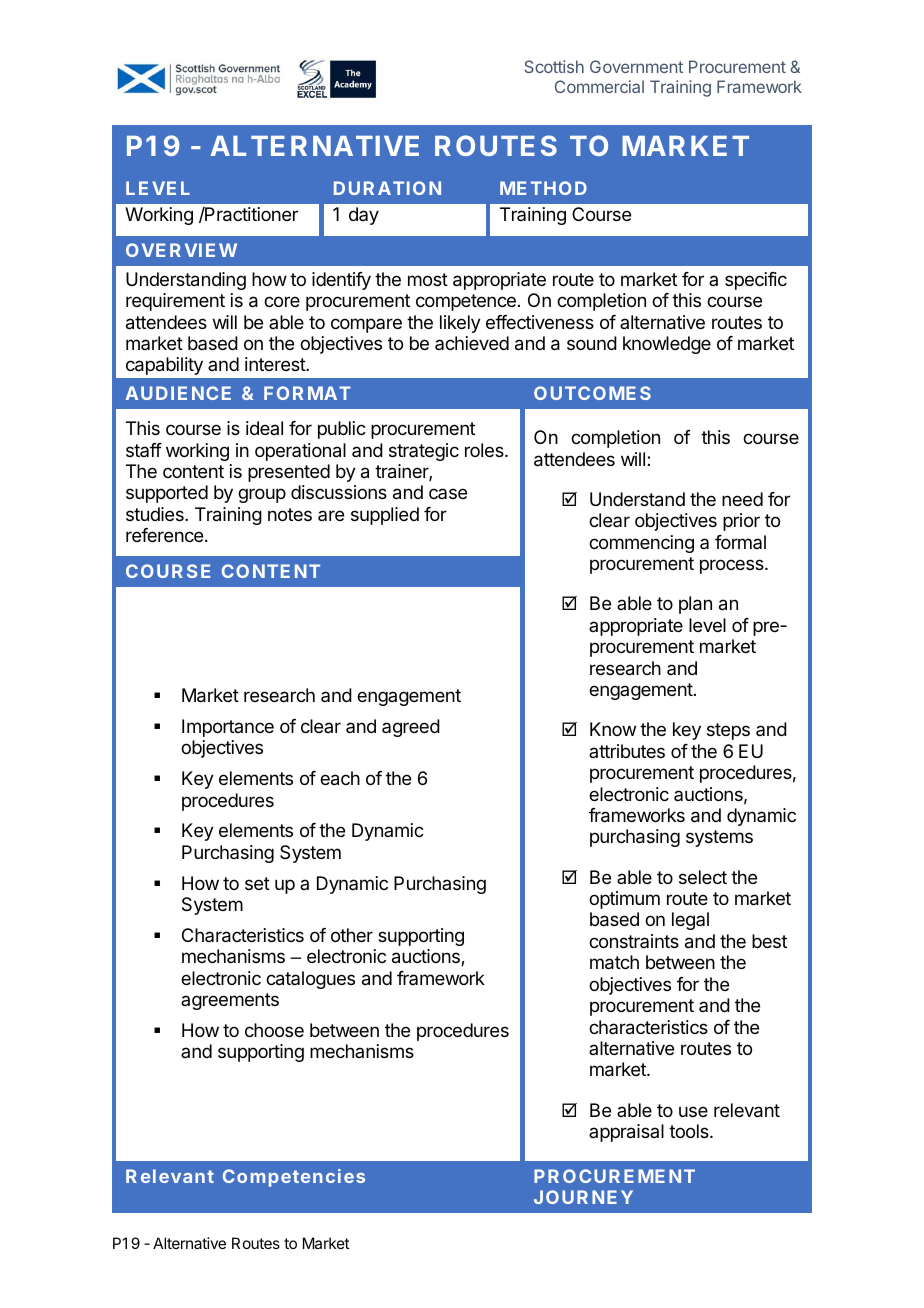 This screenshot has height=1308, width=924. What do you see at coordinates (181, 250) in the screenshot?
I see `OVERVIEW` at bounding box center [181, 250].
